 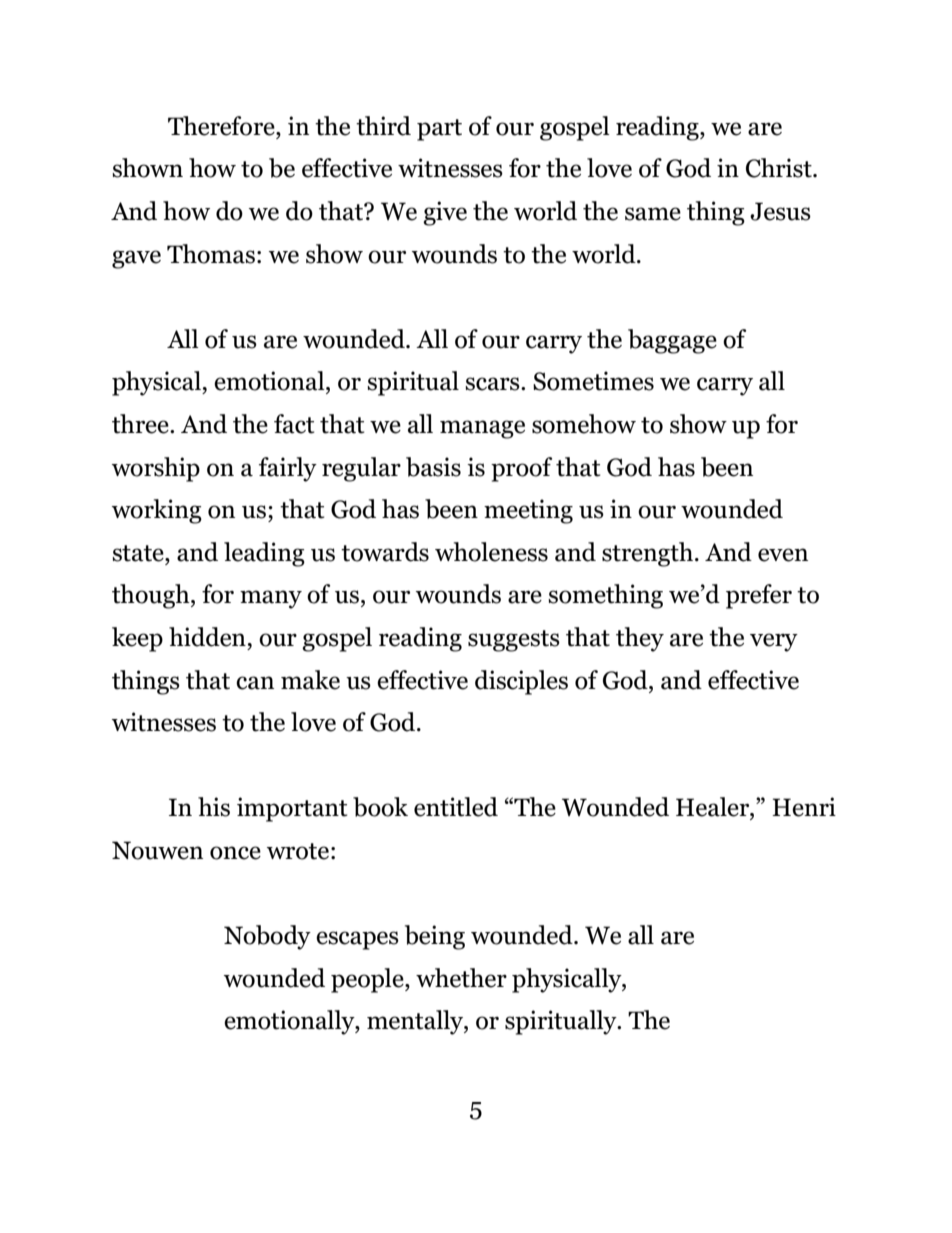 I want to click on very, so click(x=774, y=642).
